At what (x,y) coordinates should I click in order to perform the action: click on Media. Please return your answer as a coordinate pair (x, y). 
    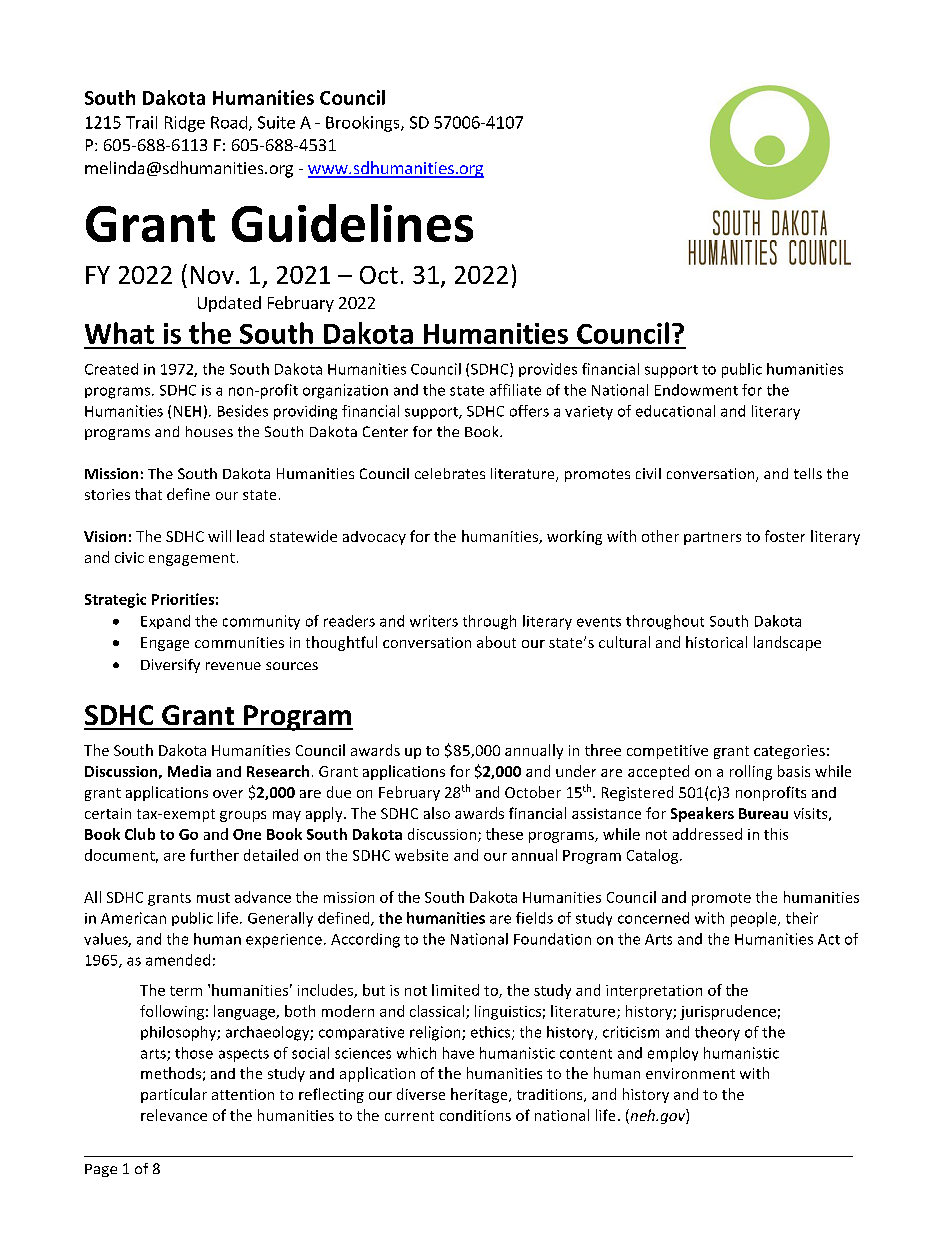
    Looking at the image, I should click on (189, 771).
